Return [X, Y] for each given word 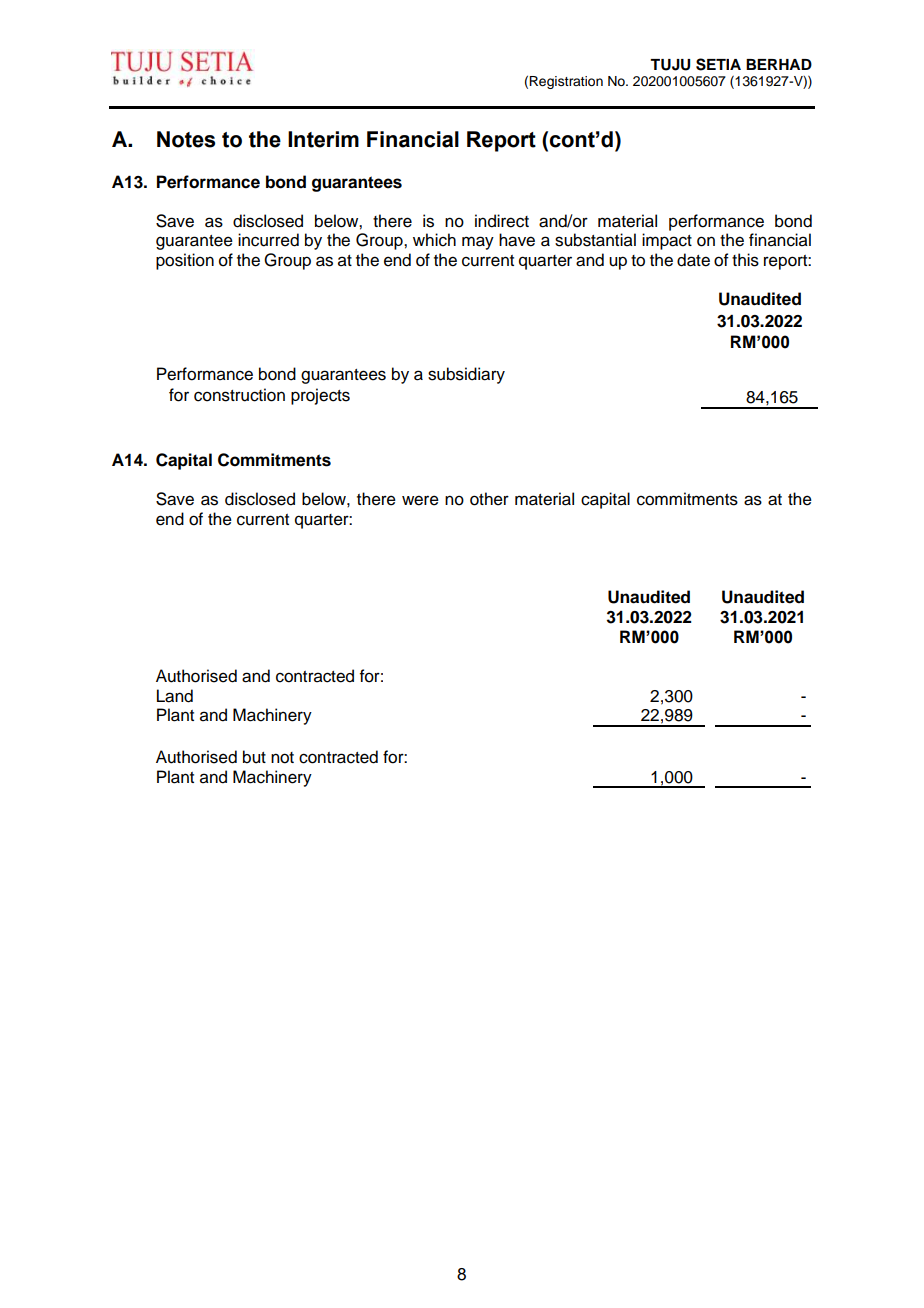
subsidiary [466, 375]
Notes [186, 139]
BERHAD [779, 64]
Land [175, 696]
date [693, 260]
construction [239, 395]
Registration [566, 82]
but [254, 757]
